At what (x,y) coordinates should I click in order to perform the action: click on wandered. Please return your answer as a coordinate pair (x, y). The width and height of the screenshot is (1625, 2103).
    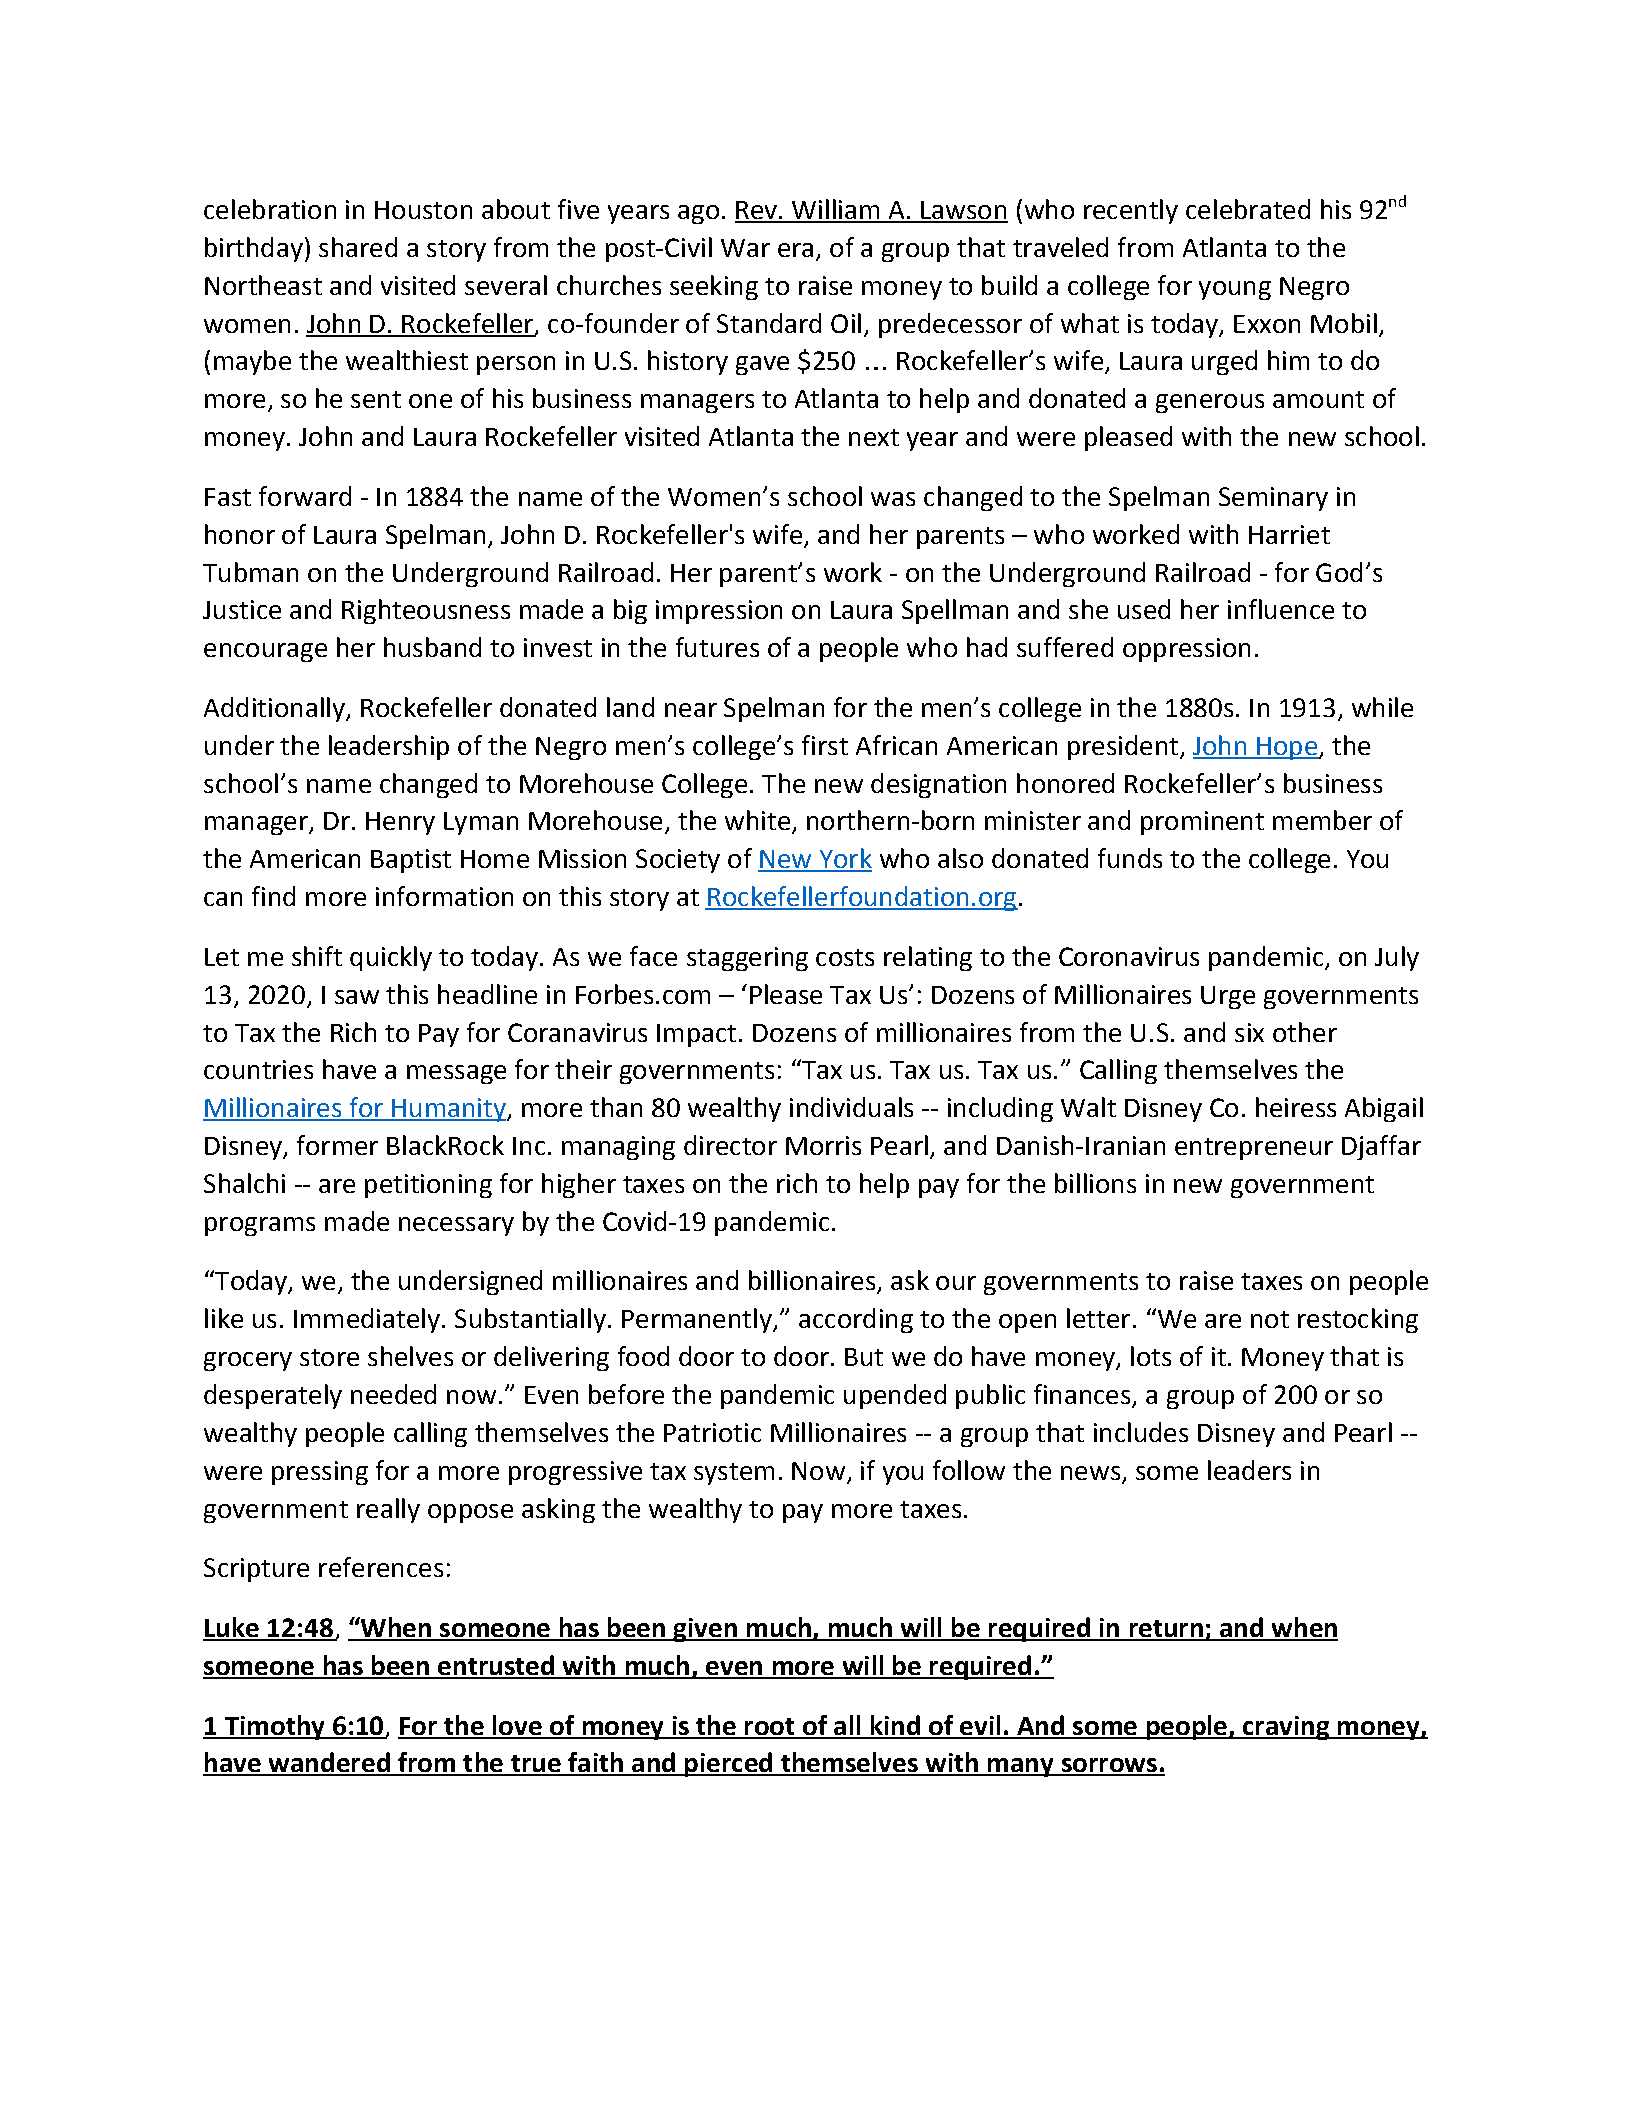
    Looking at the image, I should click on (329, 1763).
